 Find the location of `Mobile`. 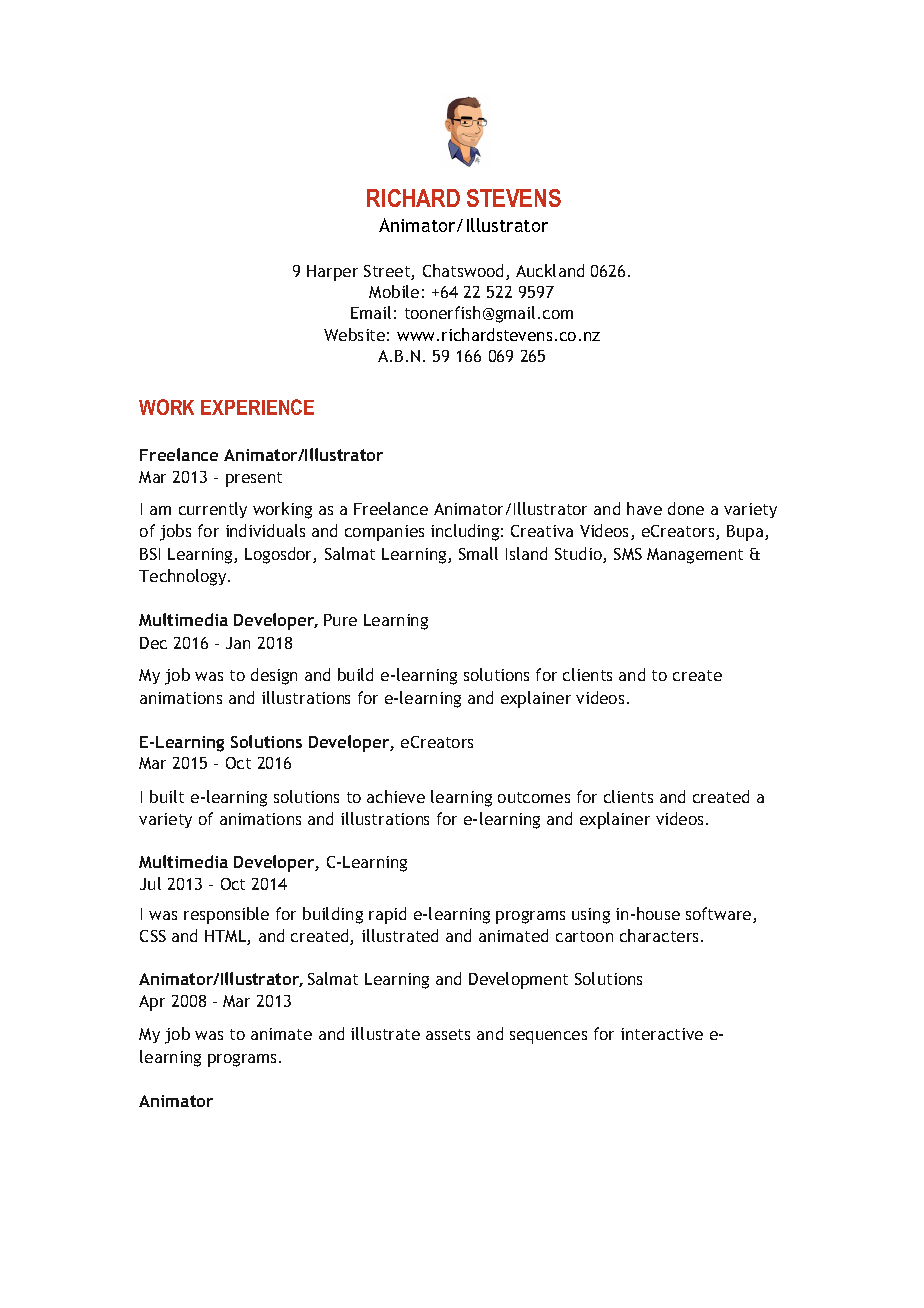

Mobile is located at coordinates (394, 291).
